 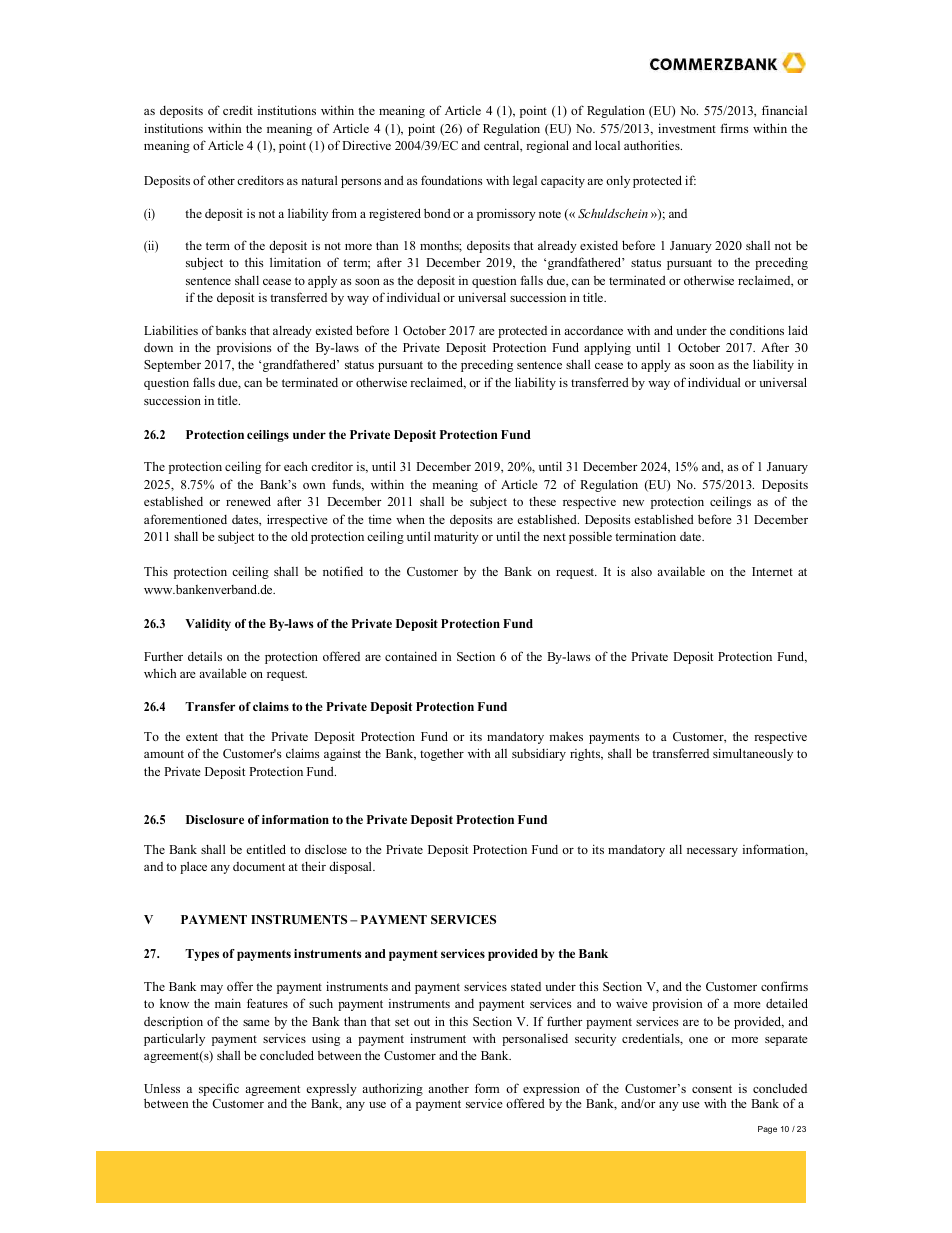 I want to click on natural, so click(x=319, y=180).
